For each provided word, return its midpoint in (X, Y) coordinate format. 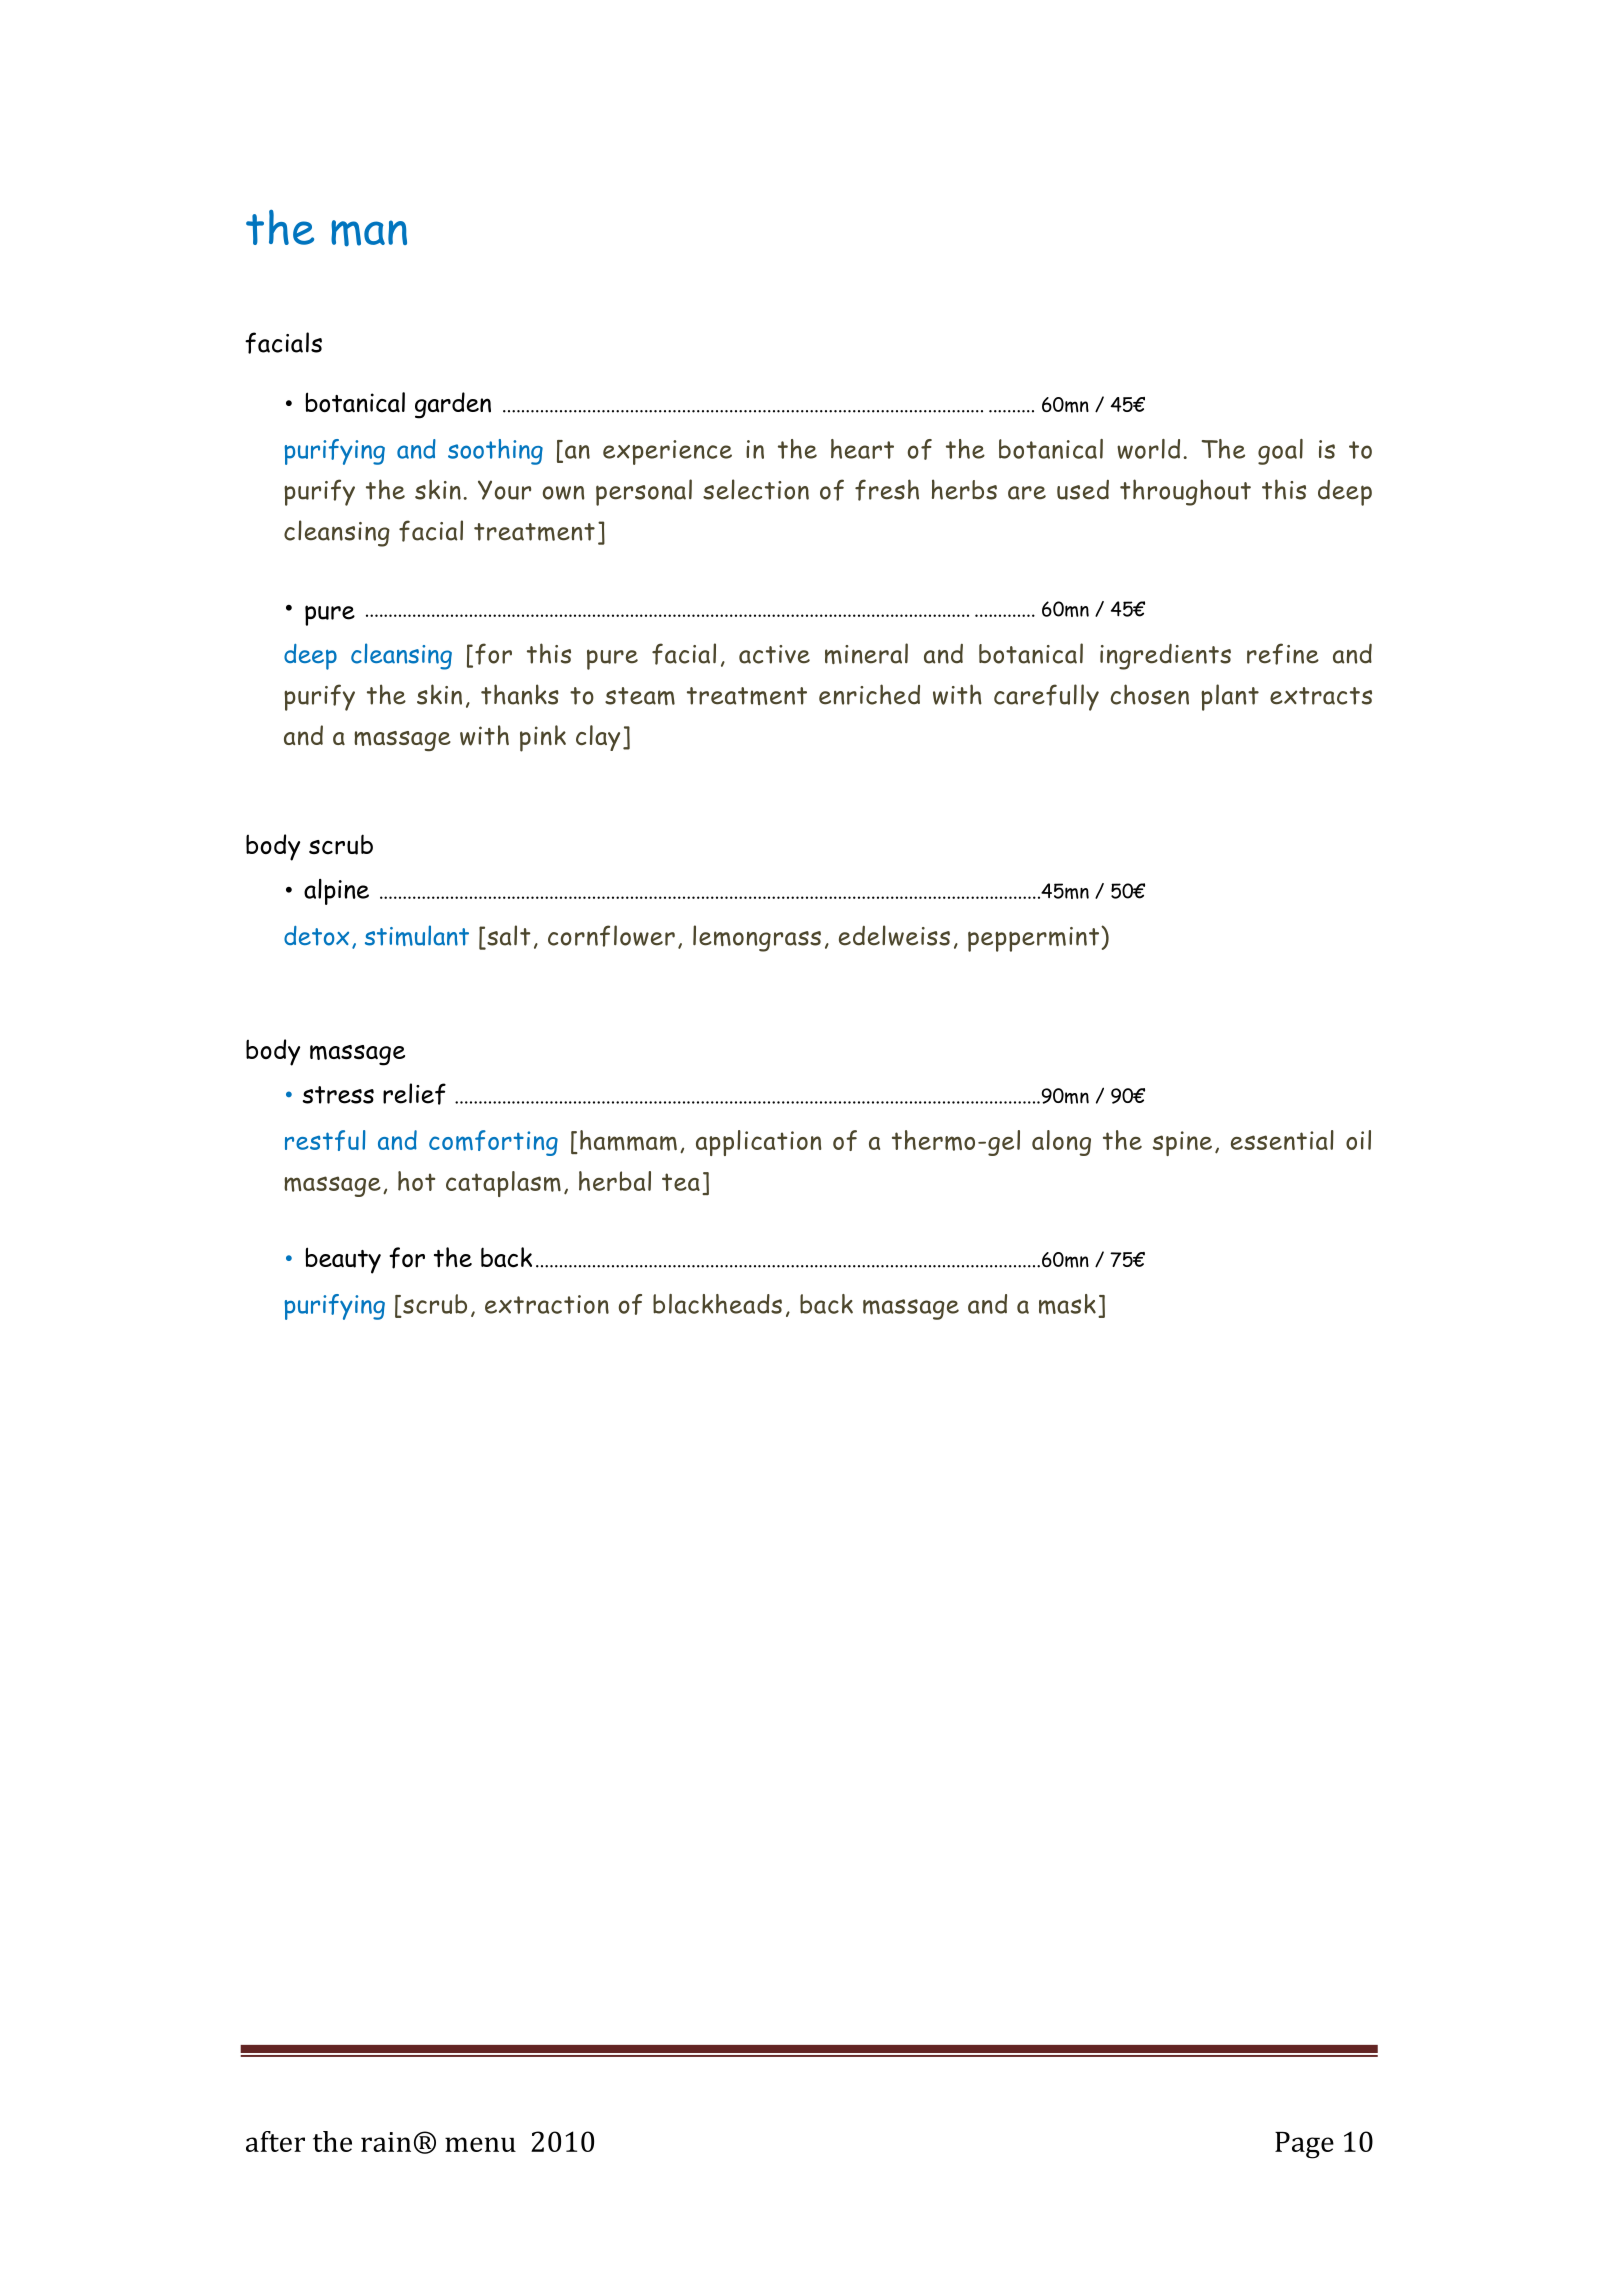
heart (862, 449)
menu (480, 2144)
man (369, 233)
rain (386, 2142)
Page (1304, 2145)
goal (1280, 452)
